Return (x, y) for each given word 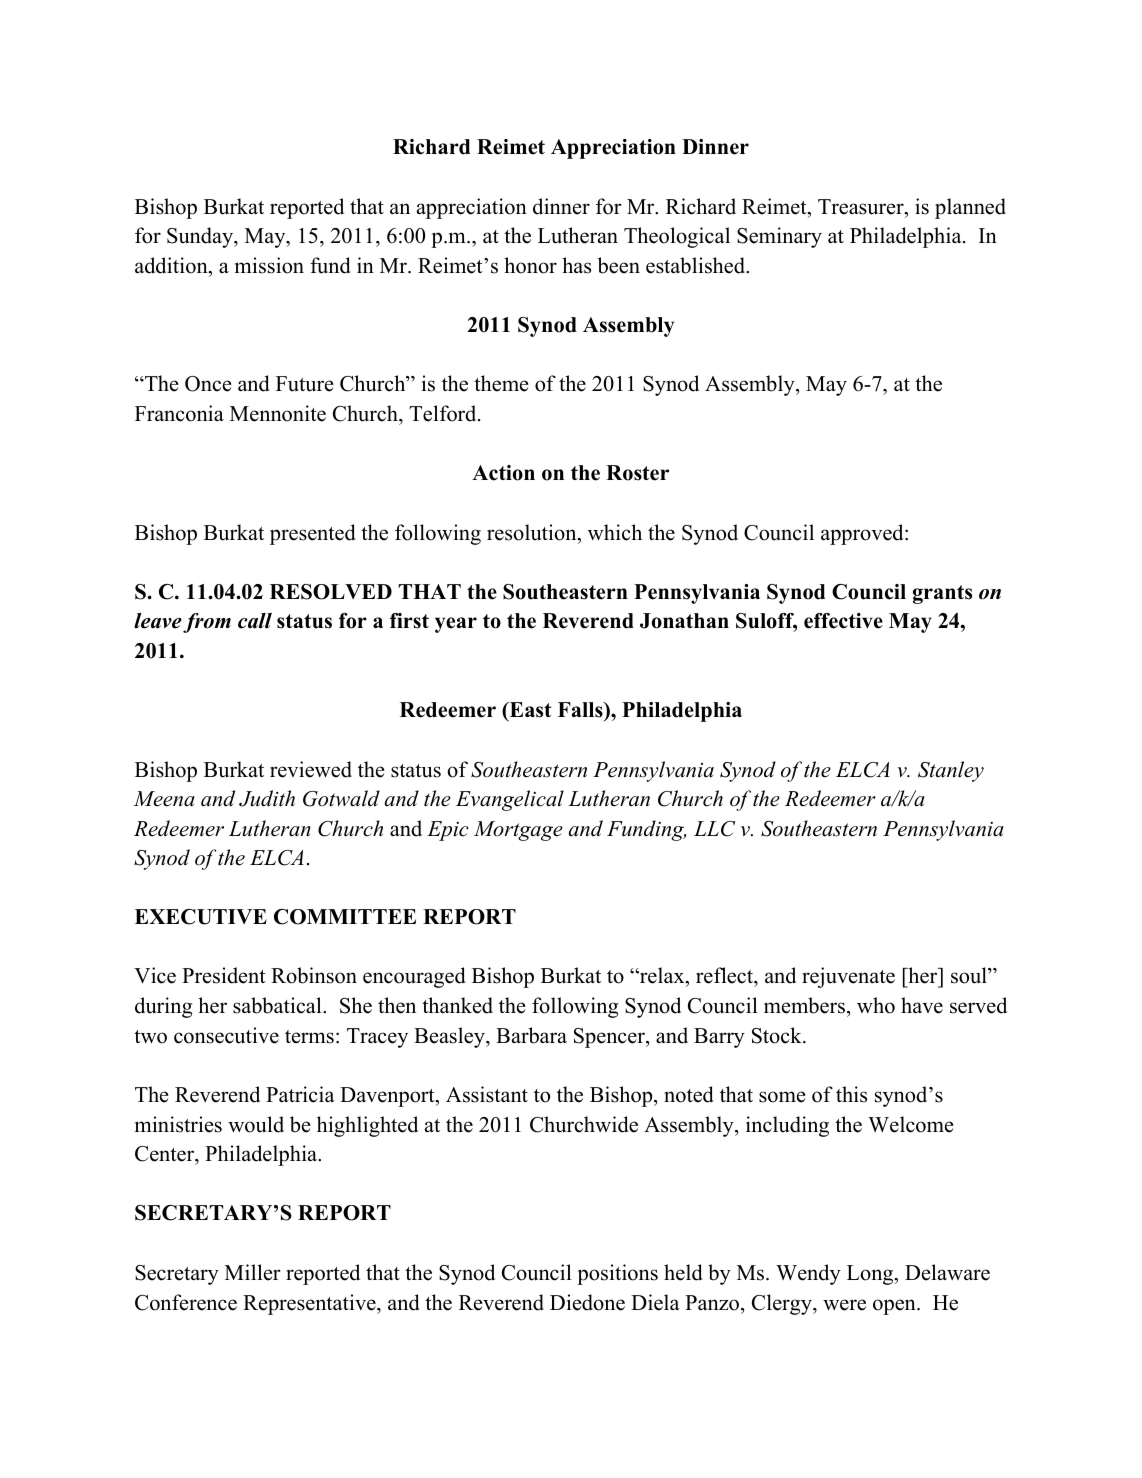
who (876, 1005)
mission (269, 265)
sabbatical (278, 1005)
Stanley (951, 771)
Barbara (531, 1035)
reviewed (311, 769)
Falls (581, 710)
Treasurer (862, 207)
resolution (533, 532)
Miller (253, 1272)
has (576, 265)
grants (942, 594)
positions (617, 1274)
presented (312, 534)
